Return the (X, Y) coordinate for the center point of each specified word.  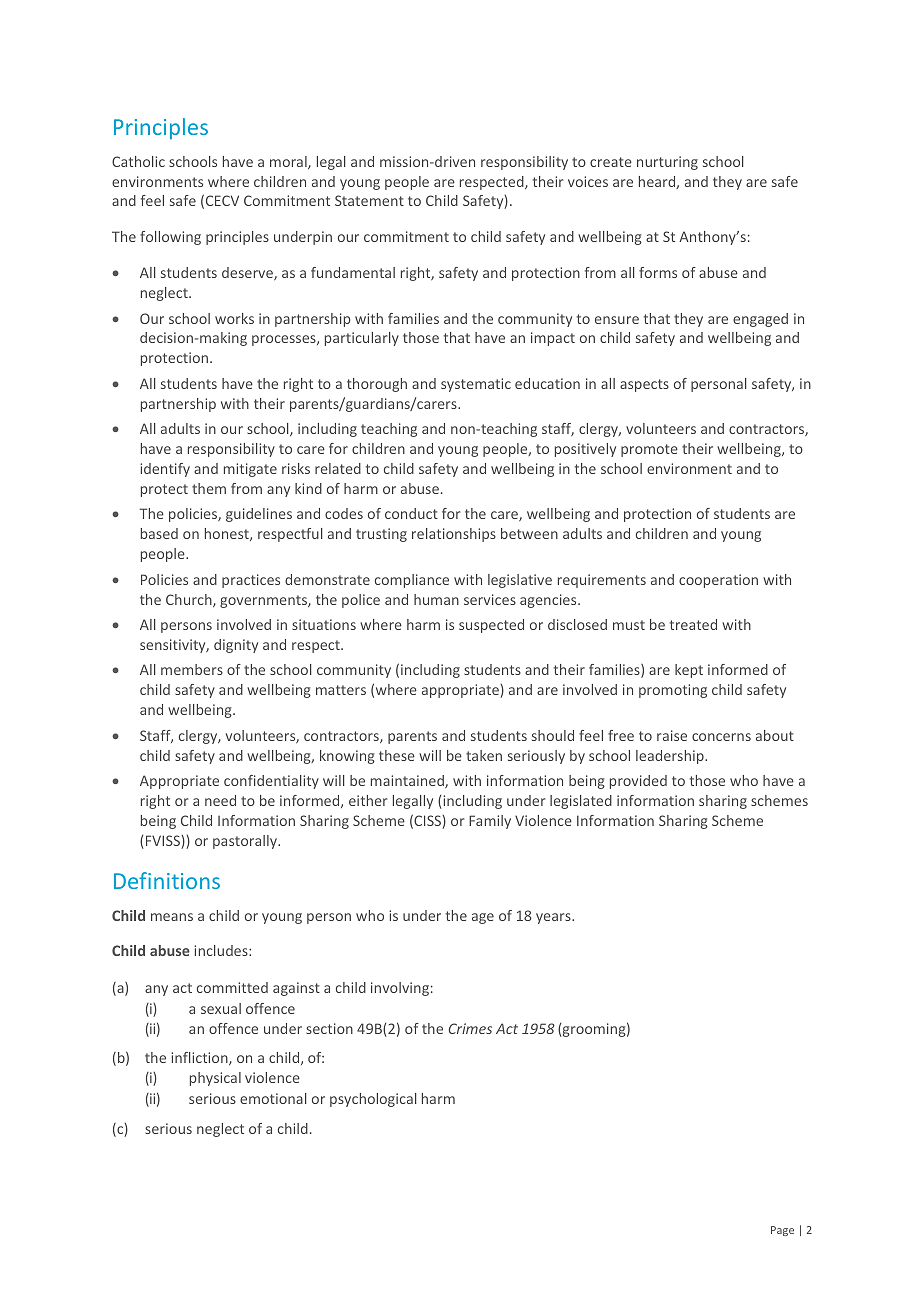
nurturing (667, 163)
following (170, 238)
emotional (273, 1098)
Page (782, 1231)
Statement (369, 200)
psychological (373, 1100)
